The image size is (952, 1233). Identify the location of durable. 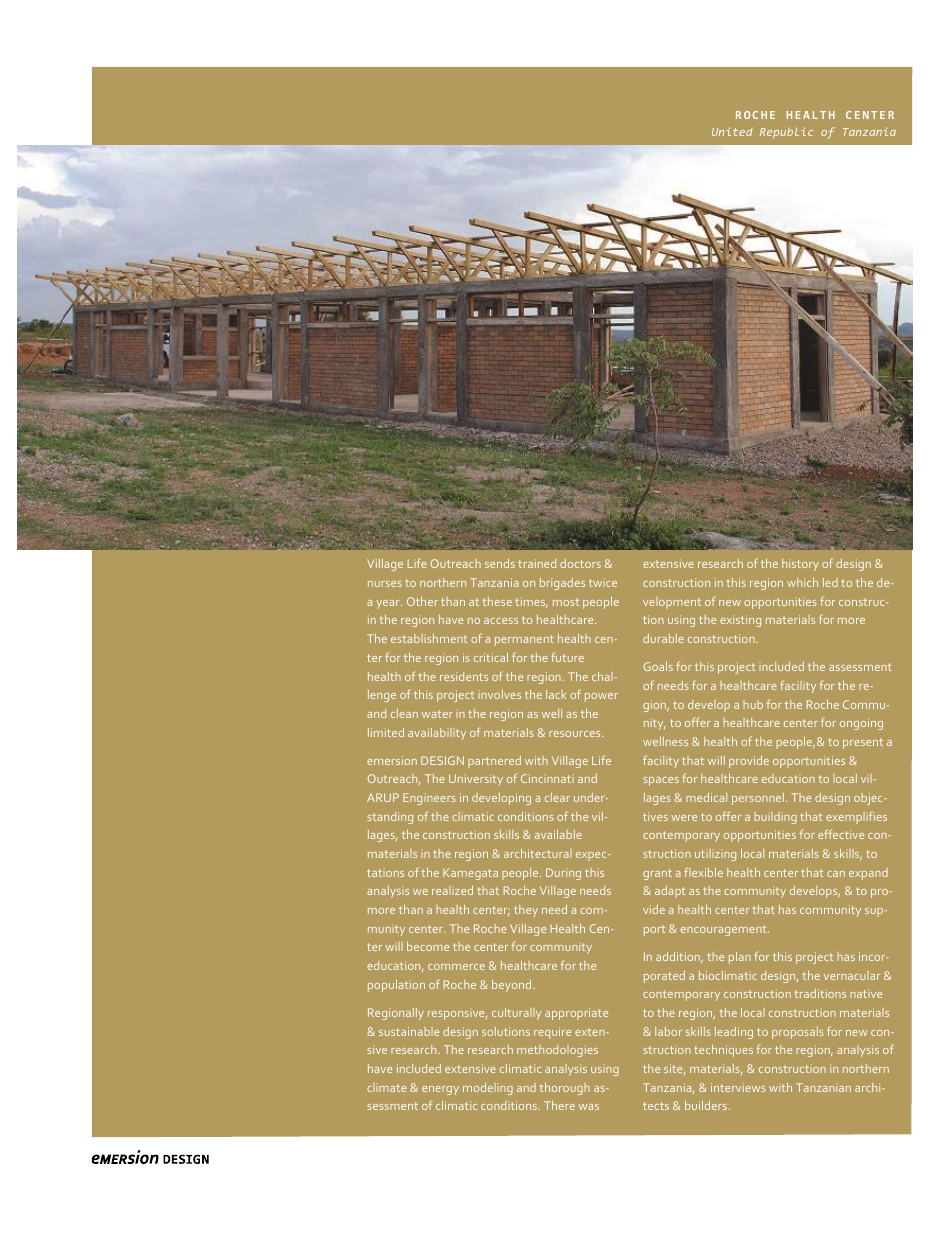
(663, 638).
